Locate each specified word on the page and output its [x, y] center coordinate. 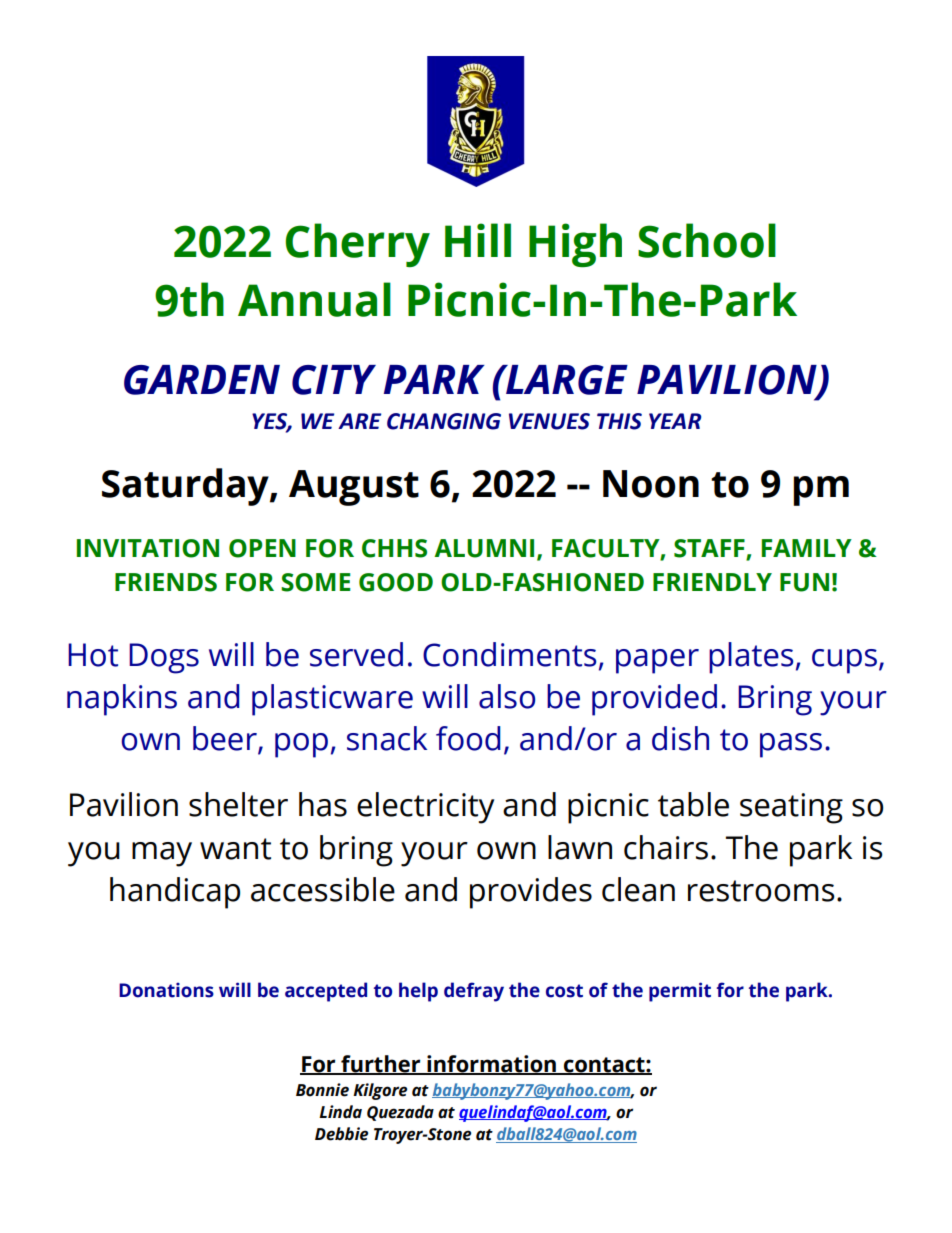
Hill [478, 240]
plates [751, 658]
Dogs [164, 658]
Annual [314, 299]
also [507, 696]
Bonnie [322, 1090]
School [707, 240]
